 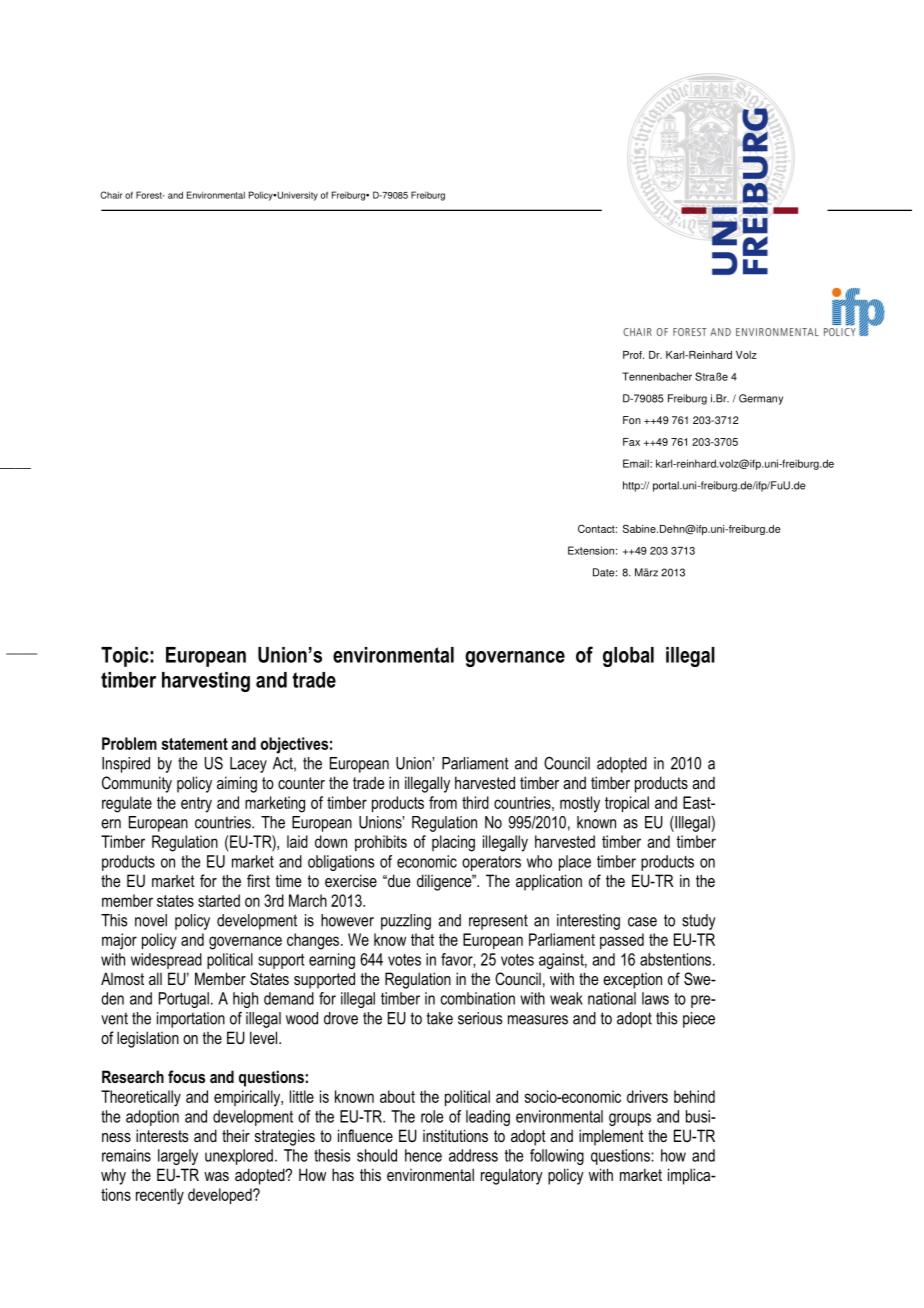 I want to click on global, so click(x=628, y=657).
